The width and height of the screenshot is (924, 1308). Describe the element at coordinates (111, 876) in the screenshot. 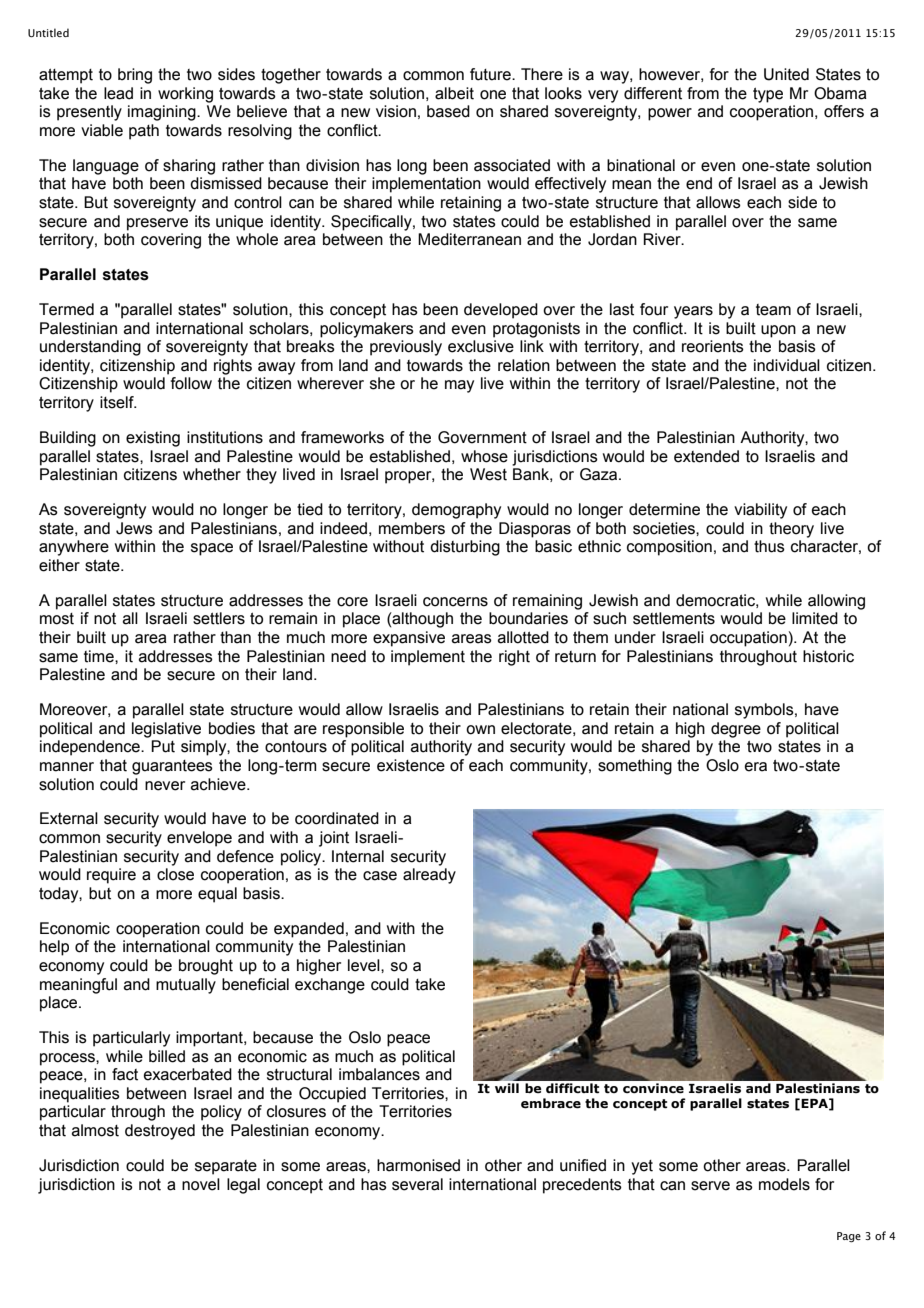

I see `require` at that location.
